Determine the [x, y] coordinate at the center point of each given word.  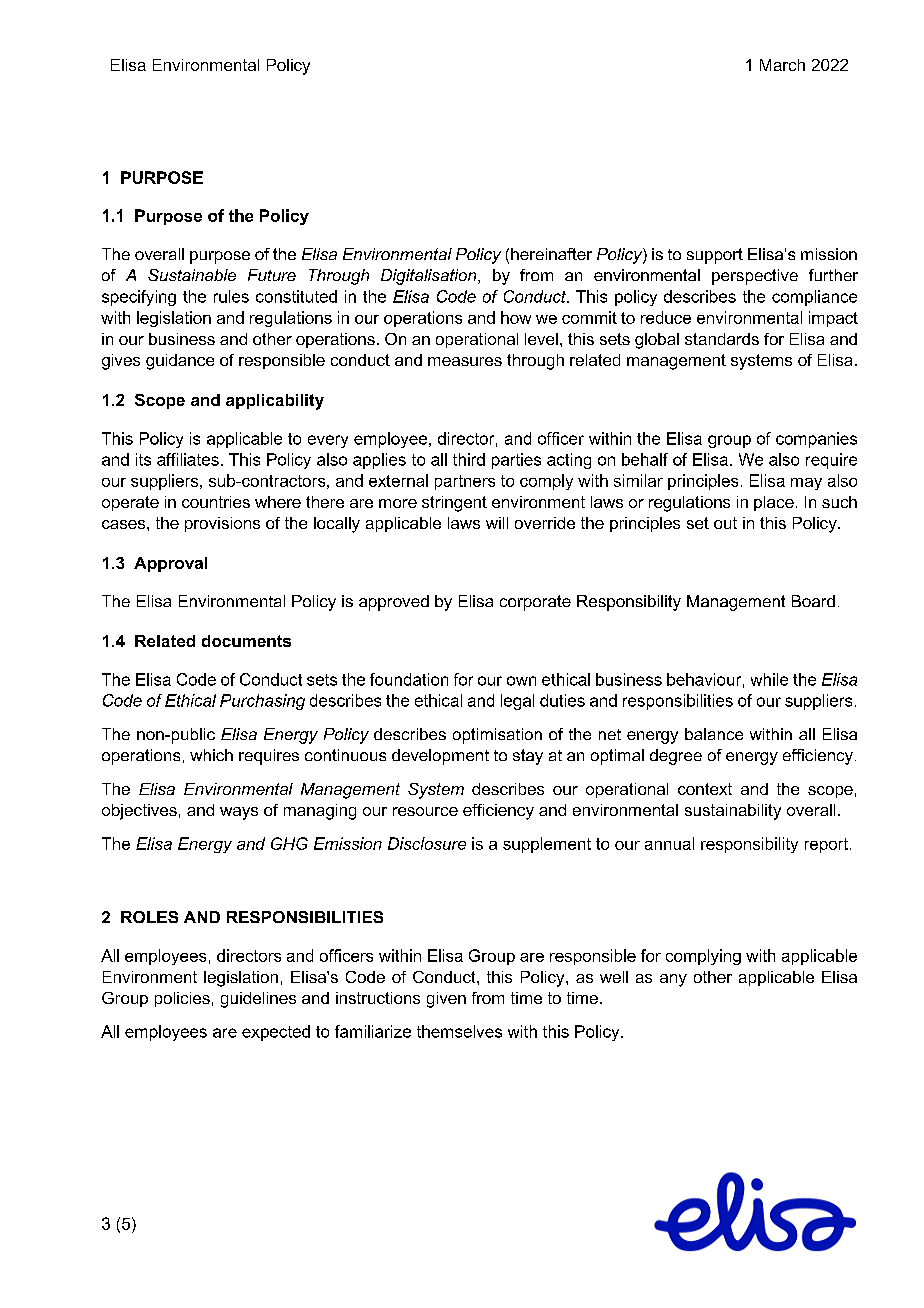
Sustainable [192, 275]
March [782, 65]
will [497, 523]
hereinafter [551, 254]
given [446, 1000]
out [725, 523]
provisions [222, 524]
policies [182, 999]
